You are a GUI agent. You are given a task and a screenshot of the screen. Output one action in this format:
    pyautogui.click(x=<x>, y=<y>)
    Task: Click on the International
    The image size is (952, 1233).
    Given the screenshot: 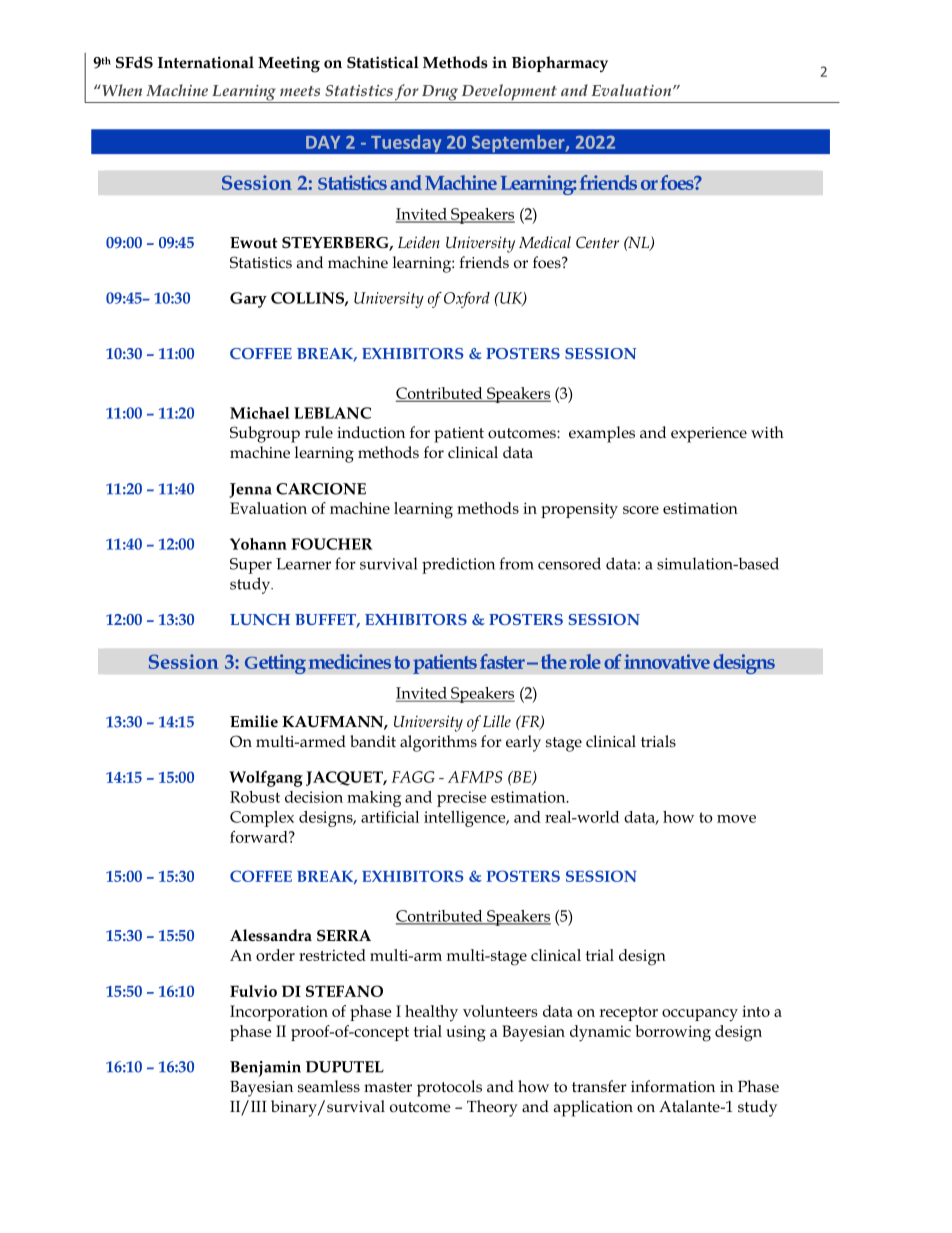 What is the action you would take?
    pyautogui.click(x=206, y=62)
